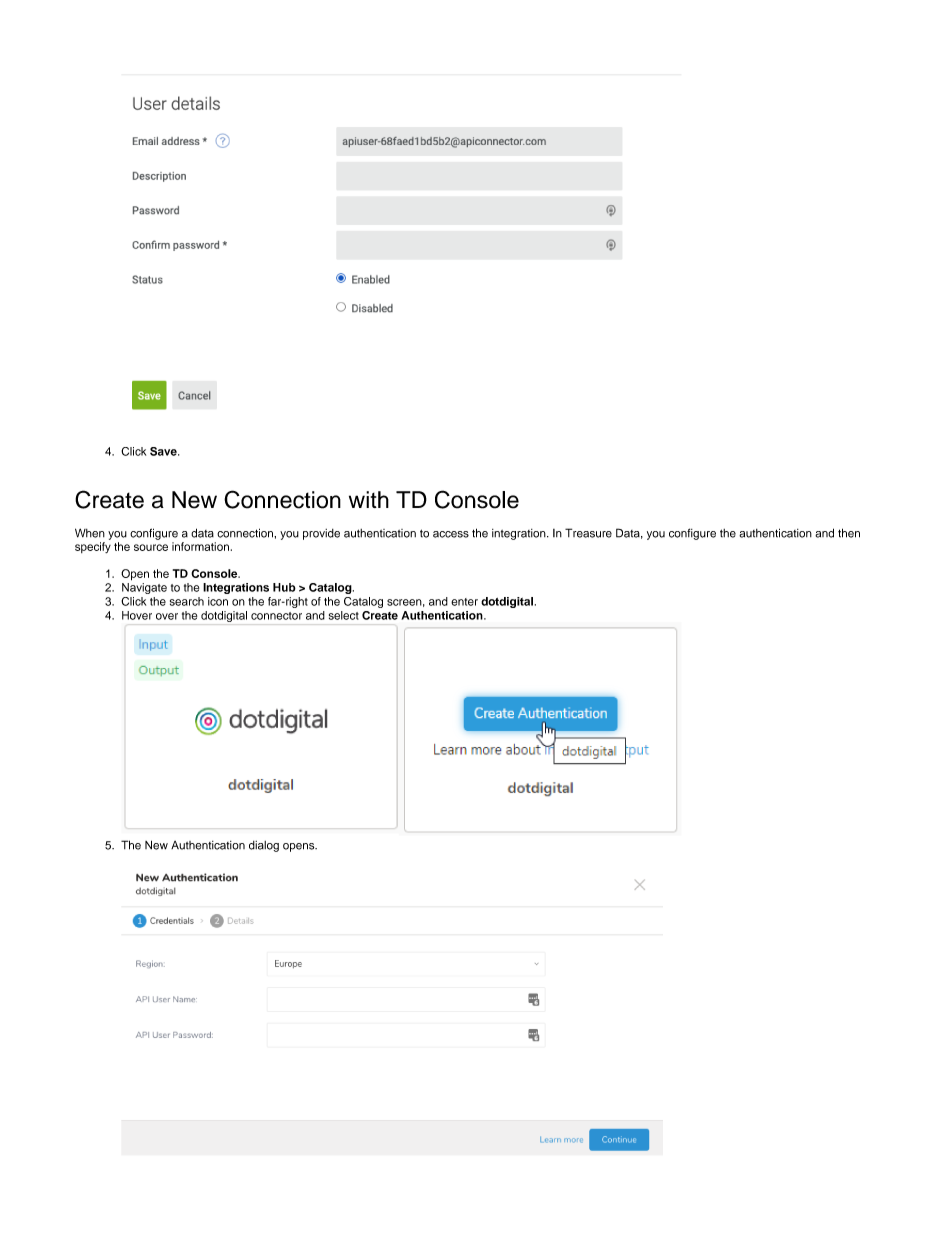  Describe the element at coordinates (276, 616) in the image. I see `connector` at that location.
